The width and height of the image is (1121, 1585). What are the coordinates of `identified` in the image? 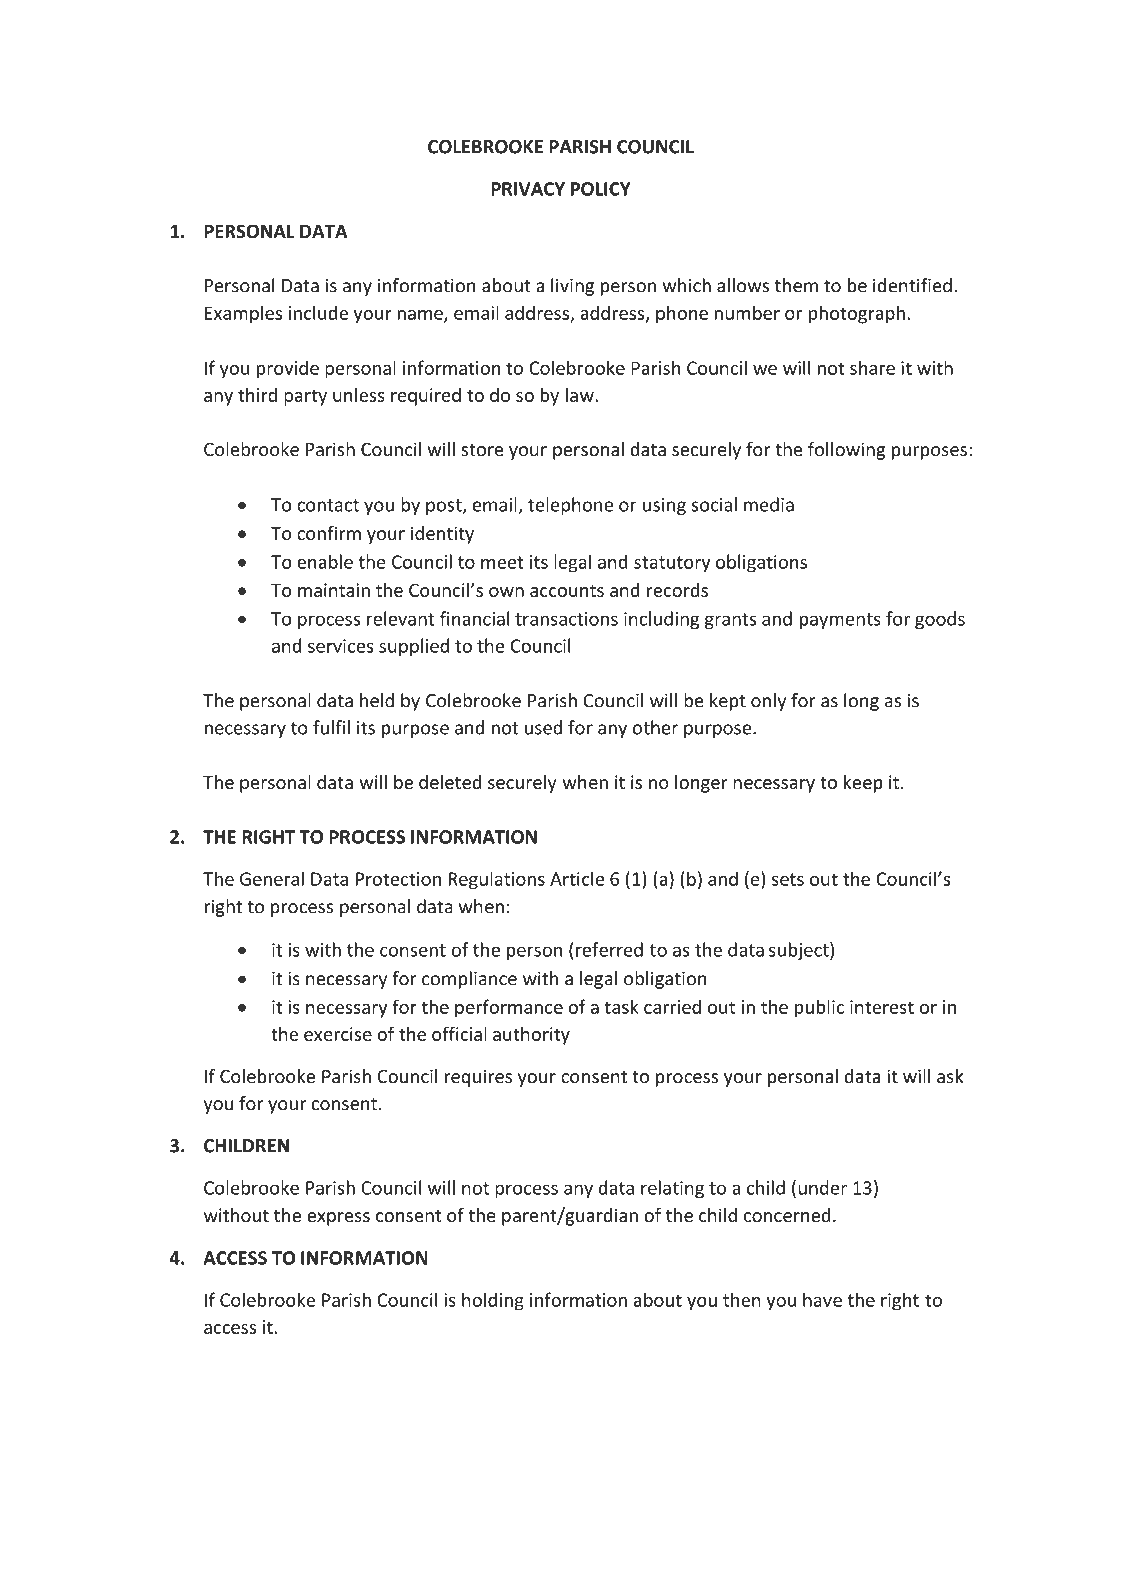 It's located at (912, 285).
